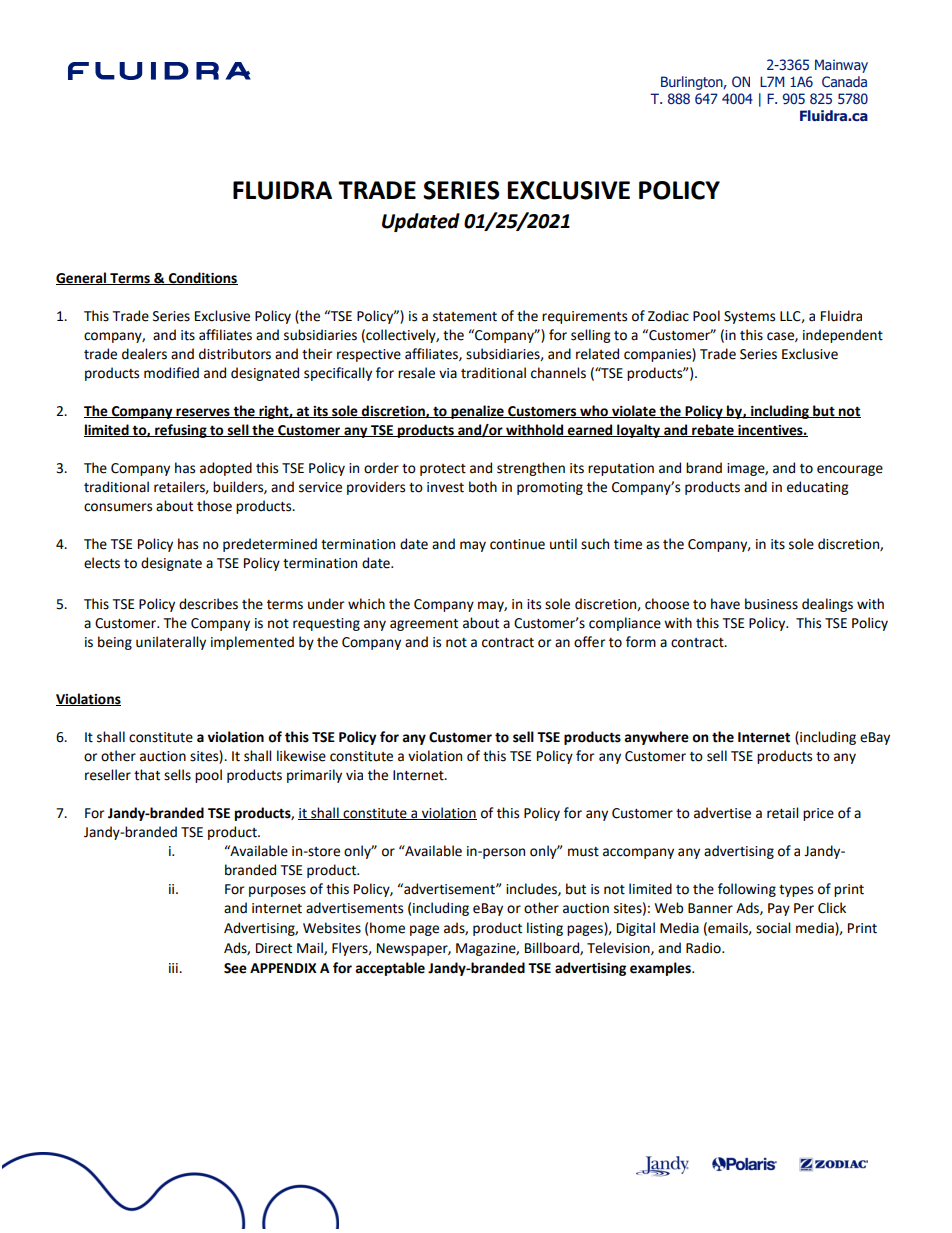 The image size is (952, 1233). What do you see at coordinates (771, 604) in the page?
I see `business` at bounding box center [771, 604].
